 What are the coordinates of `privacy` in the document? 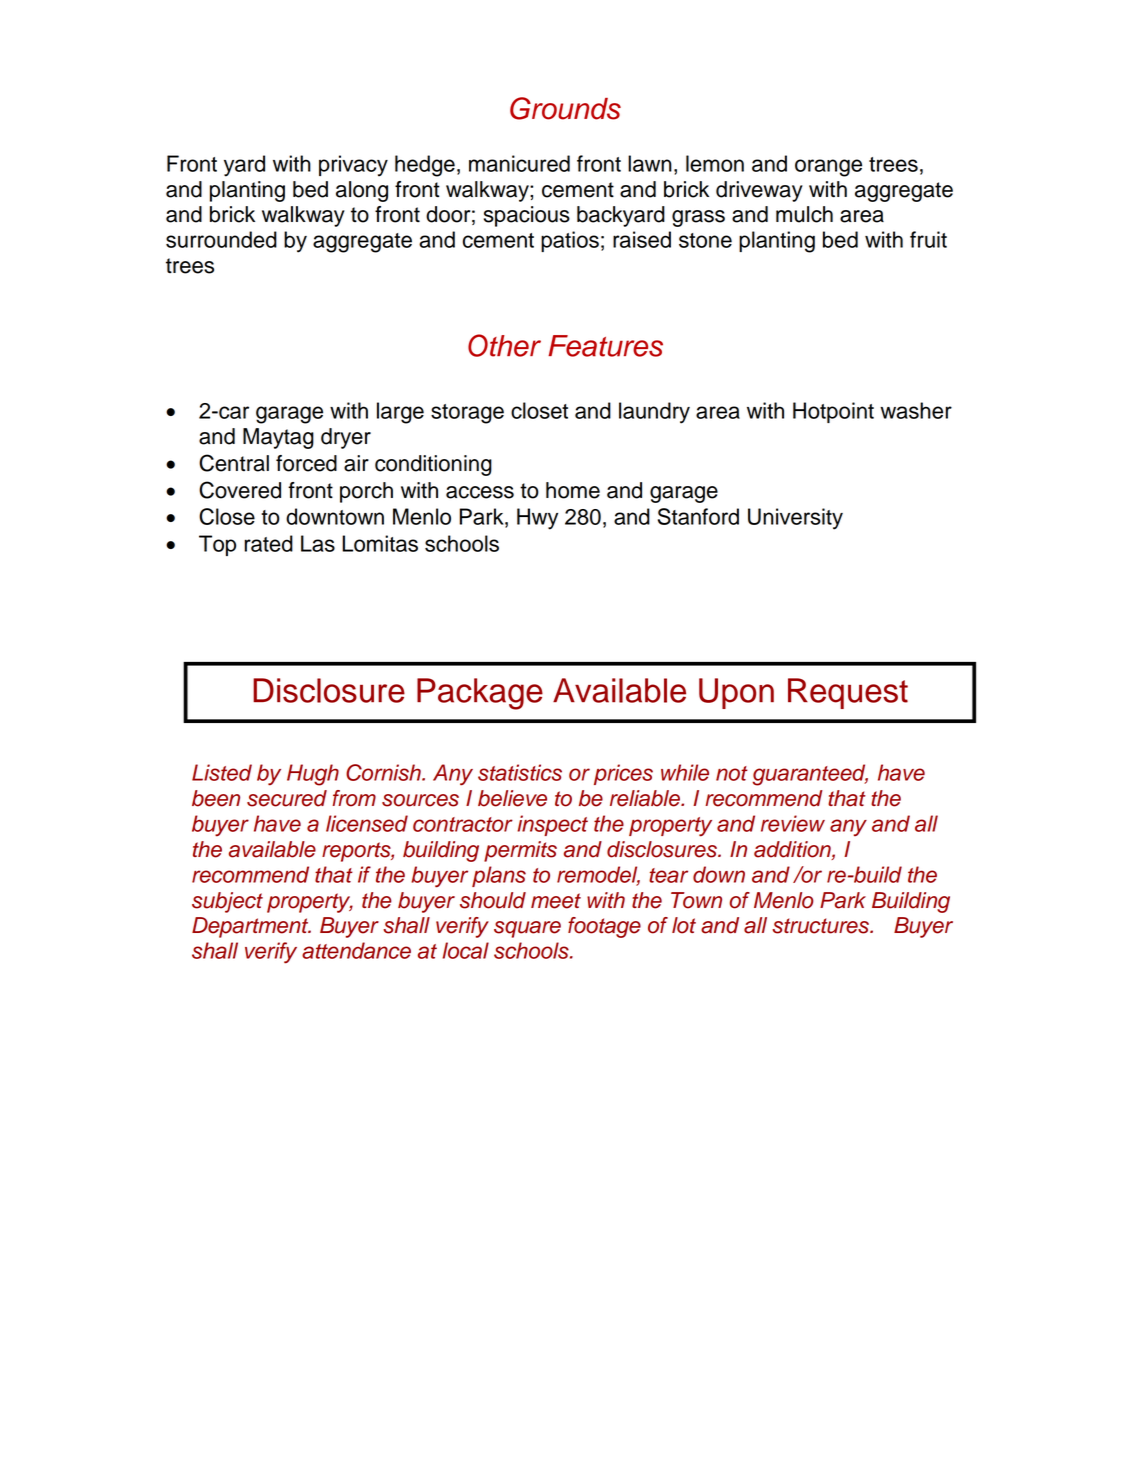 It's located at (353, 166).
